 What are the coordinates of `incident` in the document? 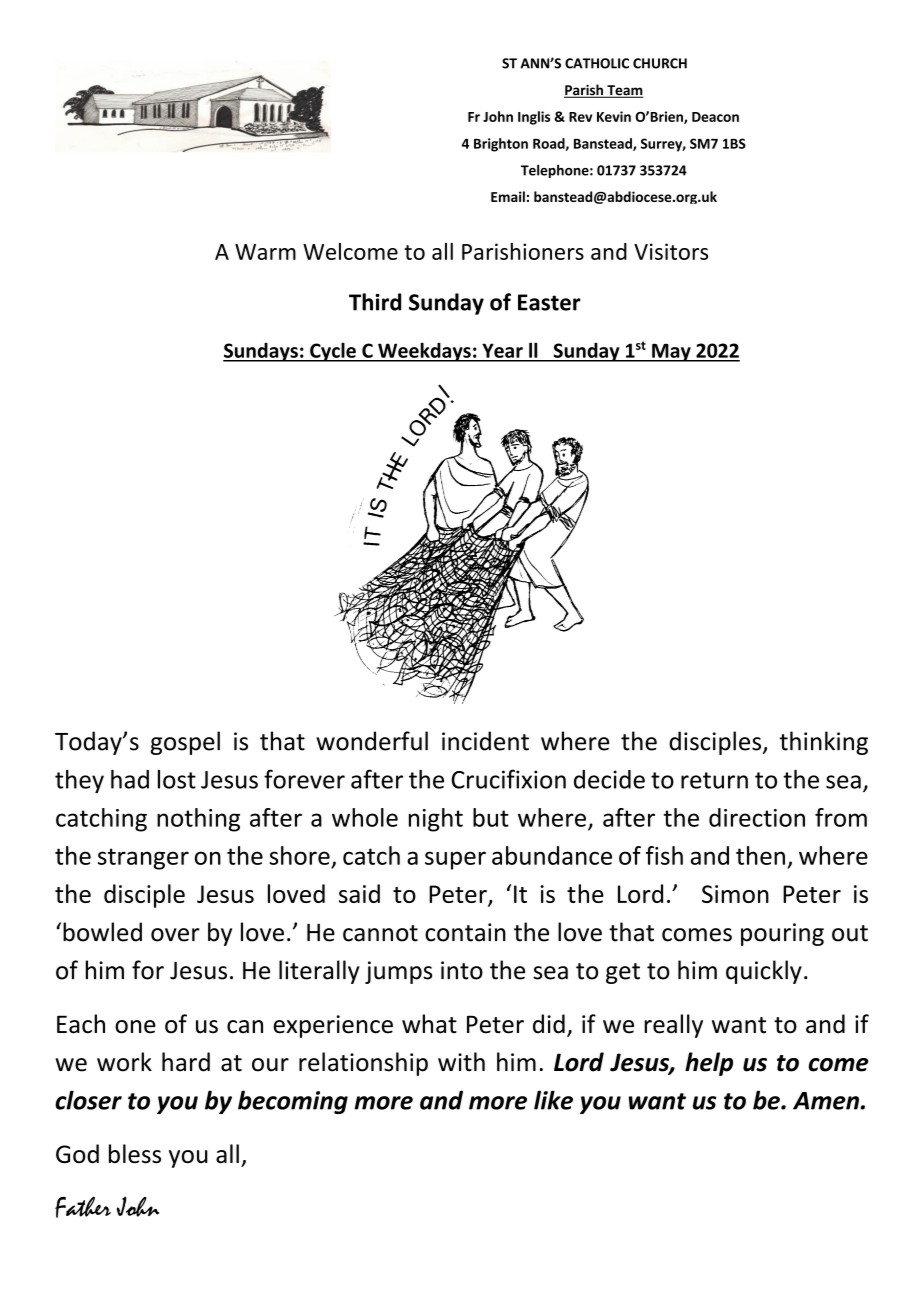 It's located at (485, 741).
